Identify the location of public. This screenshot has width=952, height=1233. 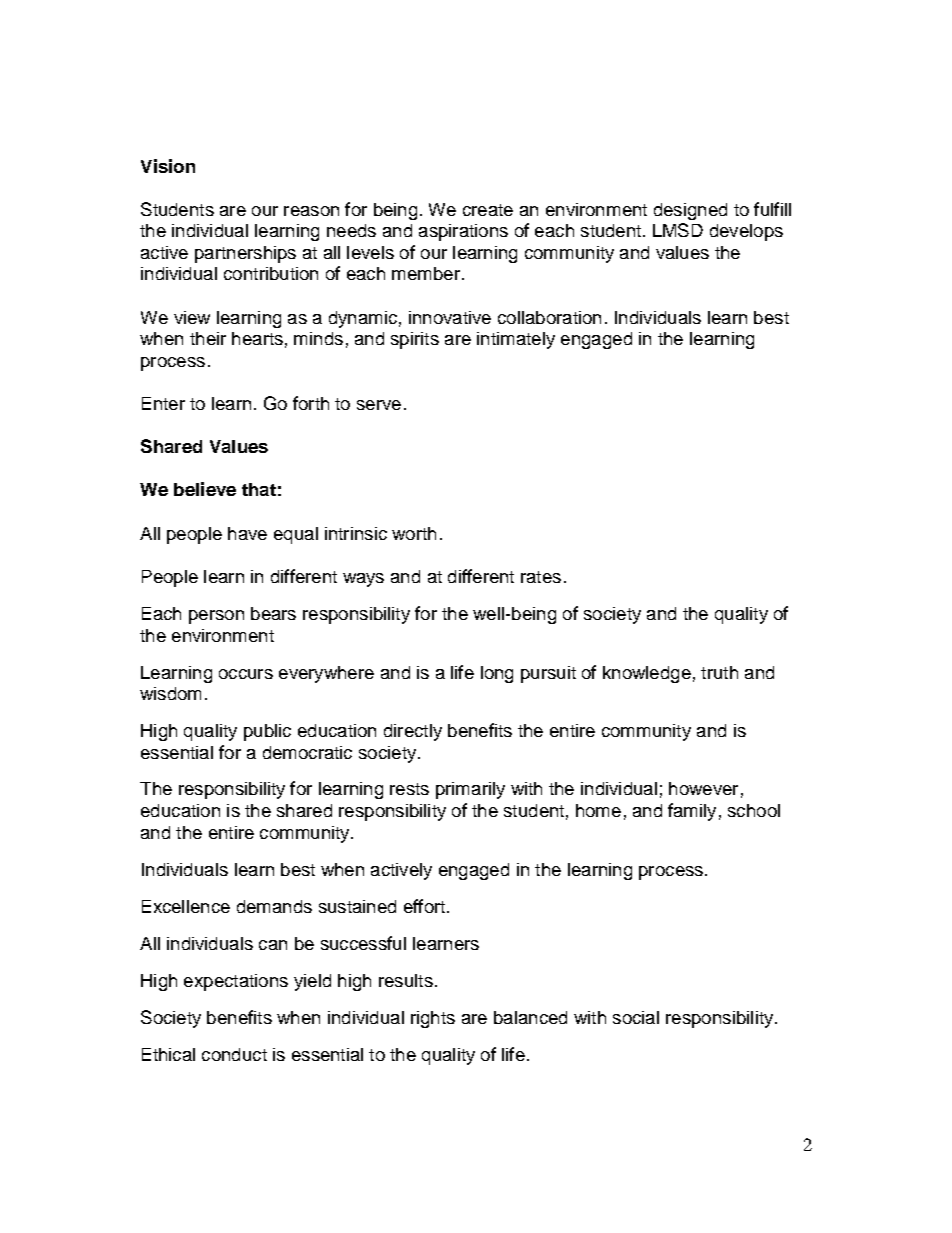
(267, 732).
